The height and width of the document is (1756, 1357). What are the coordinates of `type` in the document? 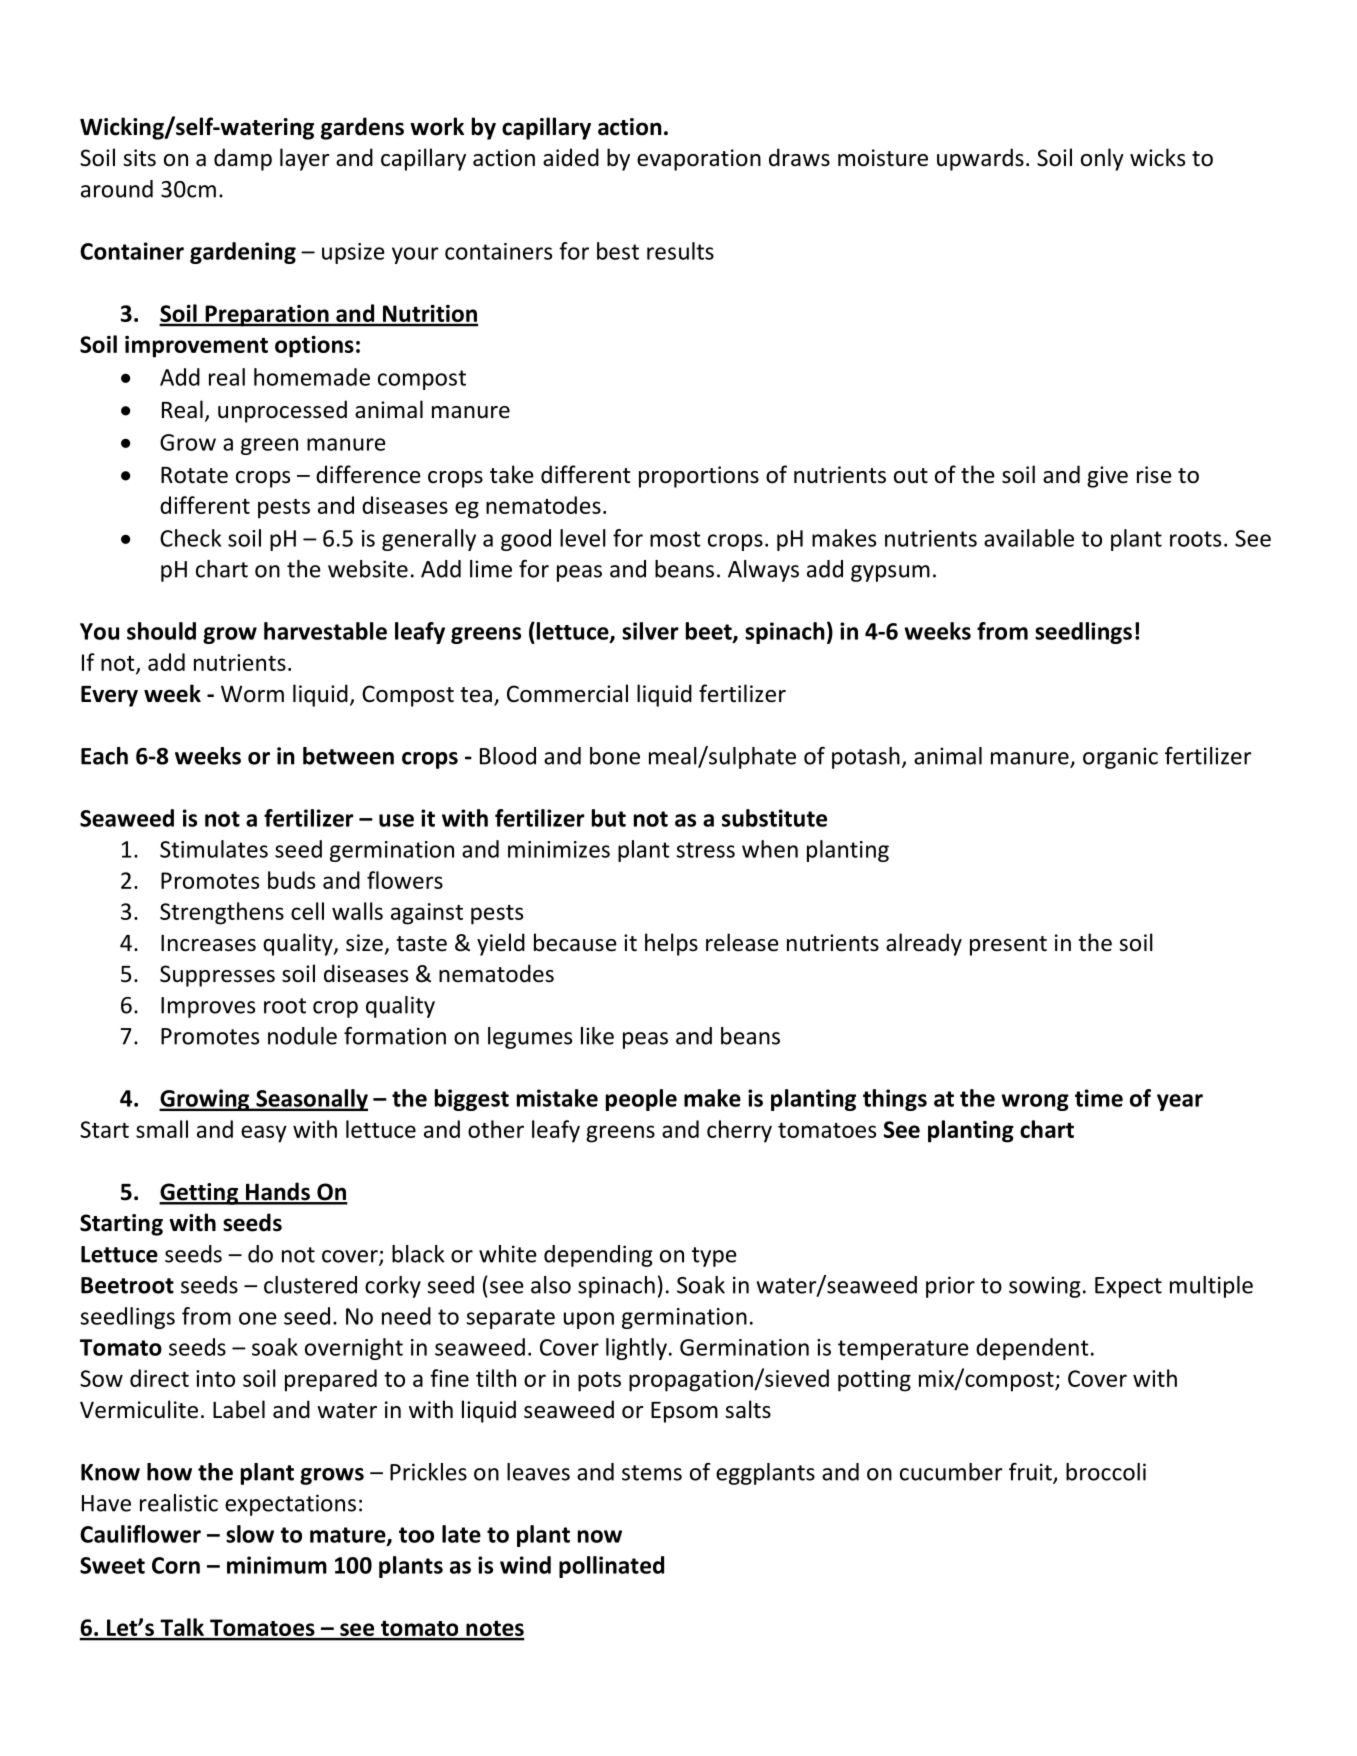 It's located at (714, 1257).
